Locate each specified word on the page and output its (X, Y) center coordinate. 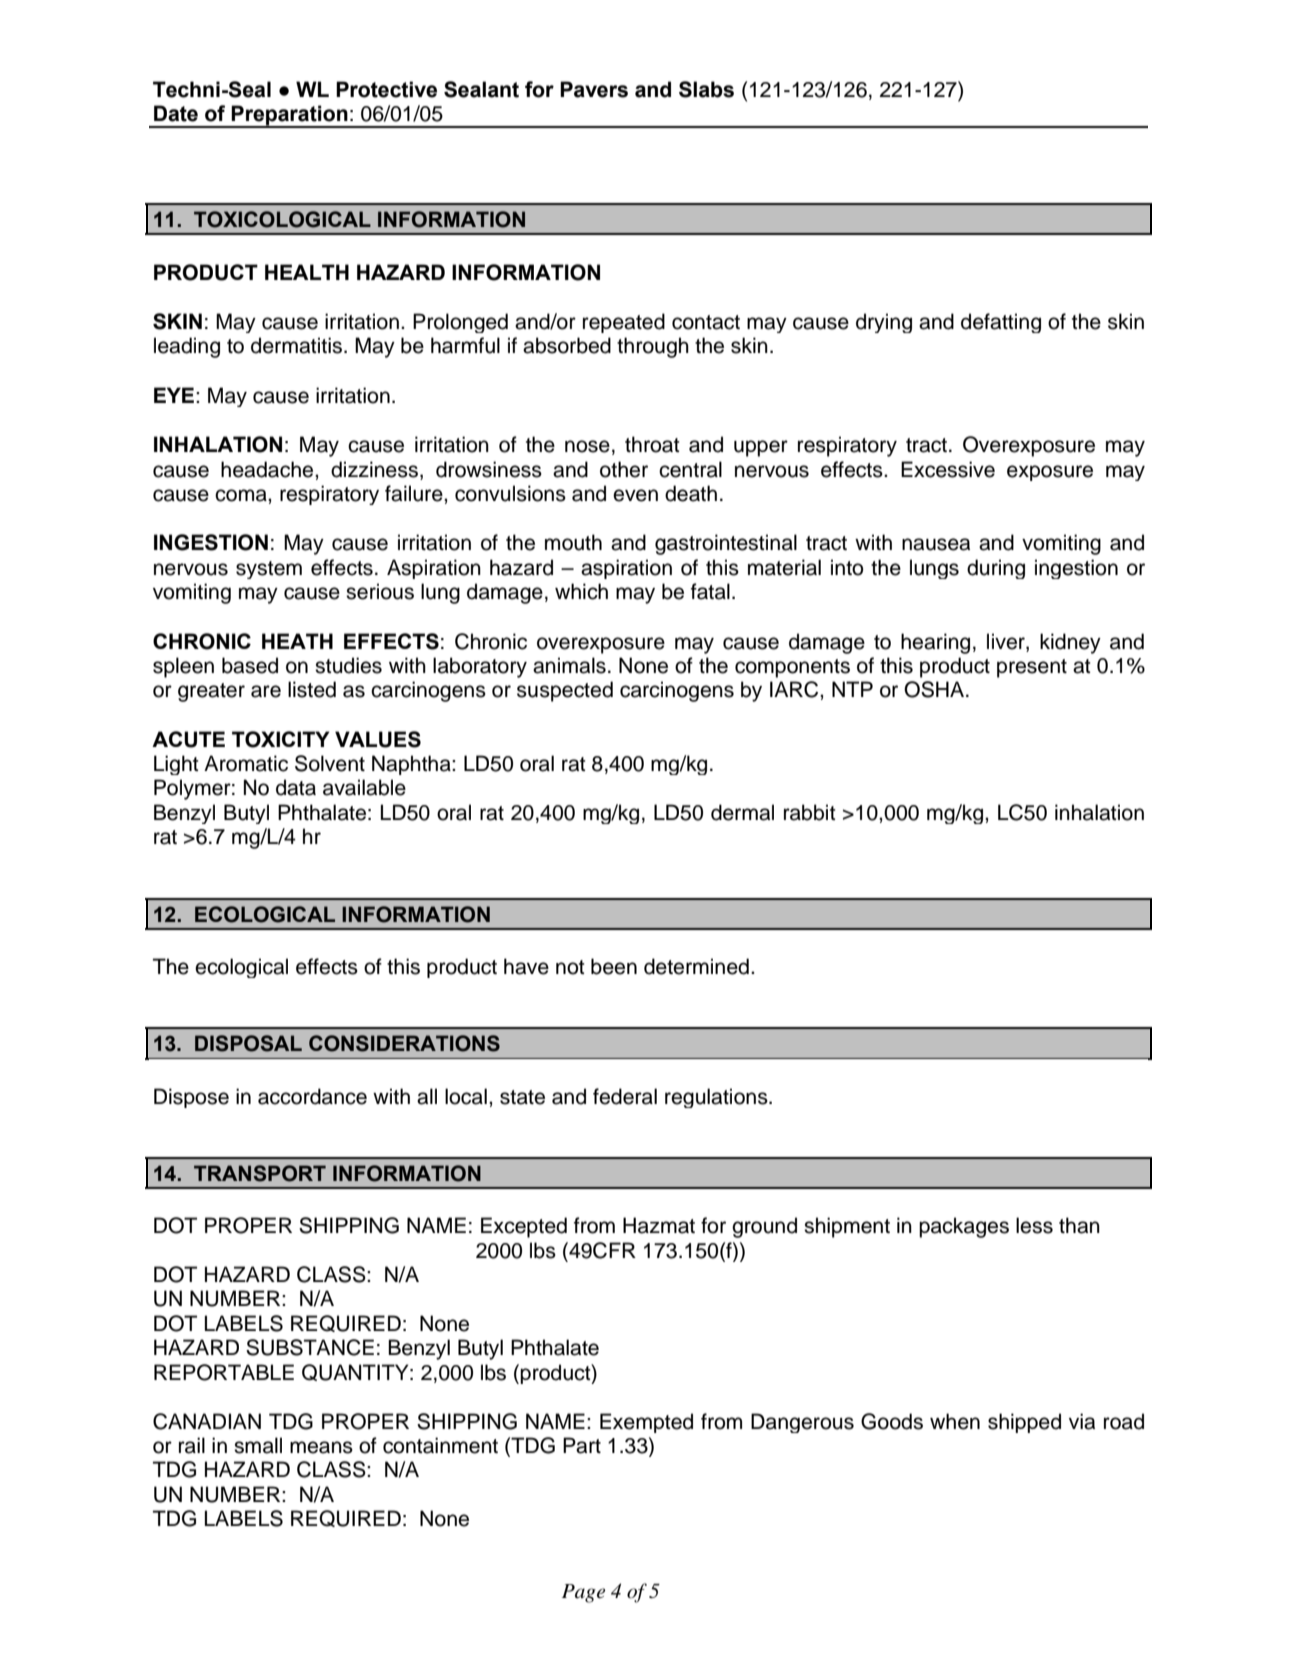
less (1034, 1225)
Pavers (594, 89)
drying (884, 323)
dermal (742, 812)
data (296, 787)
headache (268, 469)
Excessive (948, 469)
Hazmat (659, 1225)
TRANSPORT (260, 1173)
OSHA (935, 689)
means (321, 1447)
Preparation (290, 116)
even (635, 495)
